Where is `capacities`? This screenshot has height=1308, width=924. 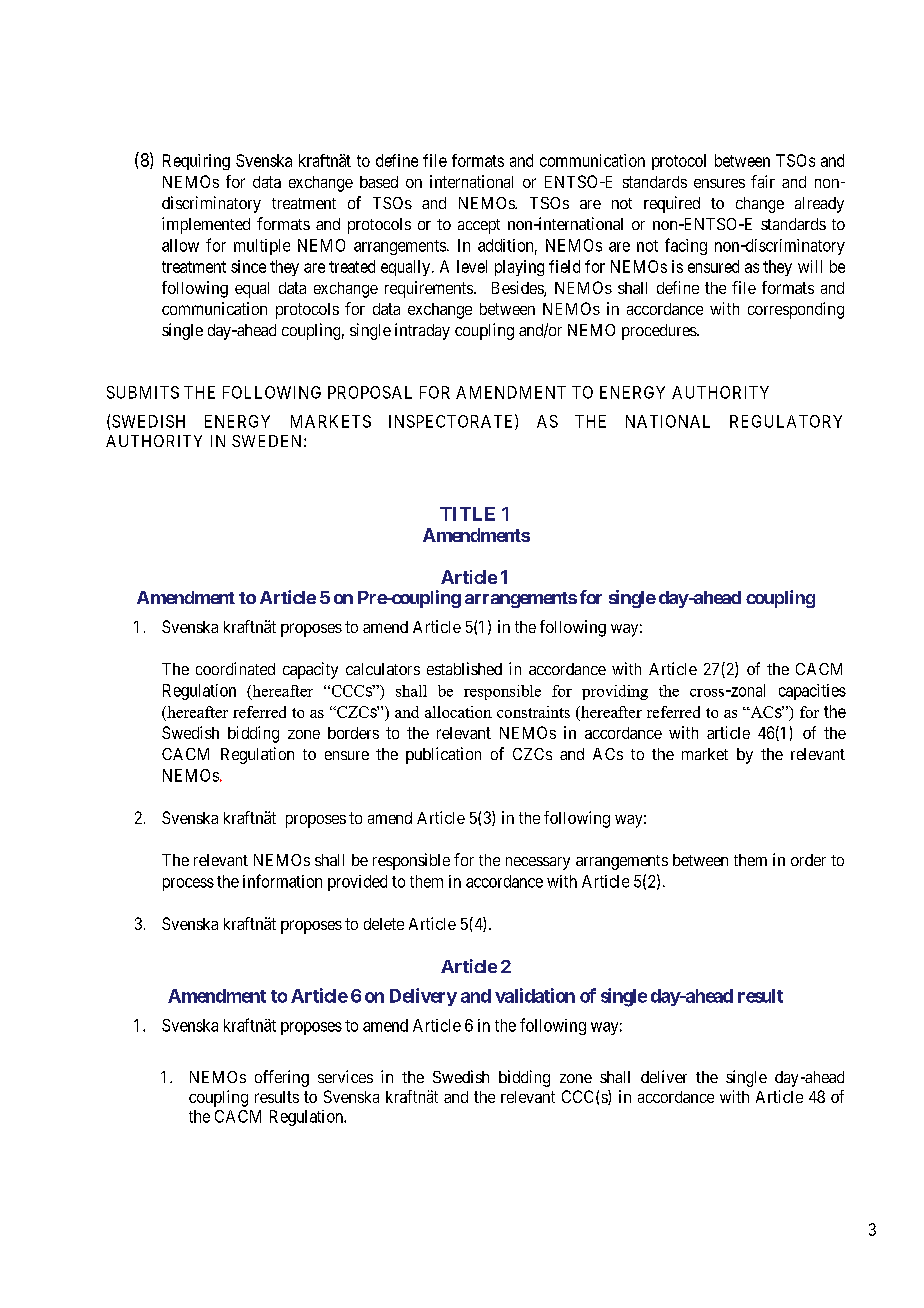
capacities is located at coordinates (812, 692).
